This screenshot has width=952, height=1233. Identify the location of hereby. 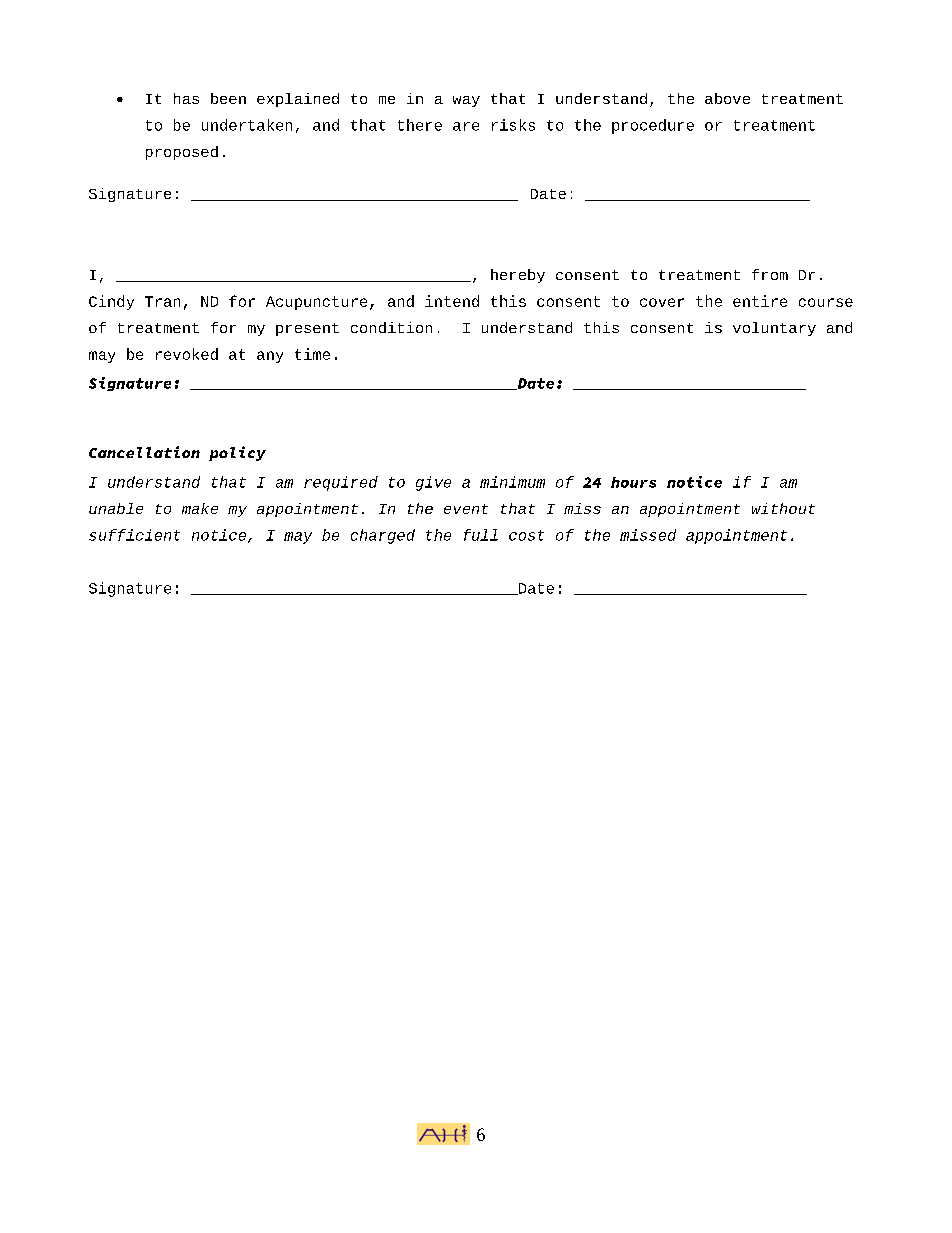
(518, 276).
